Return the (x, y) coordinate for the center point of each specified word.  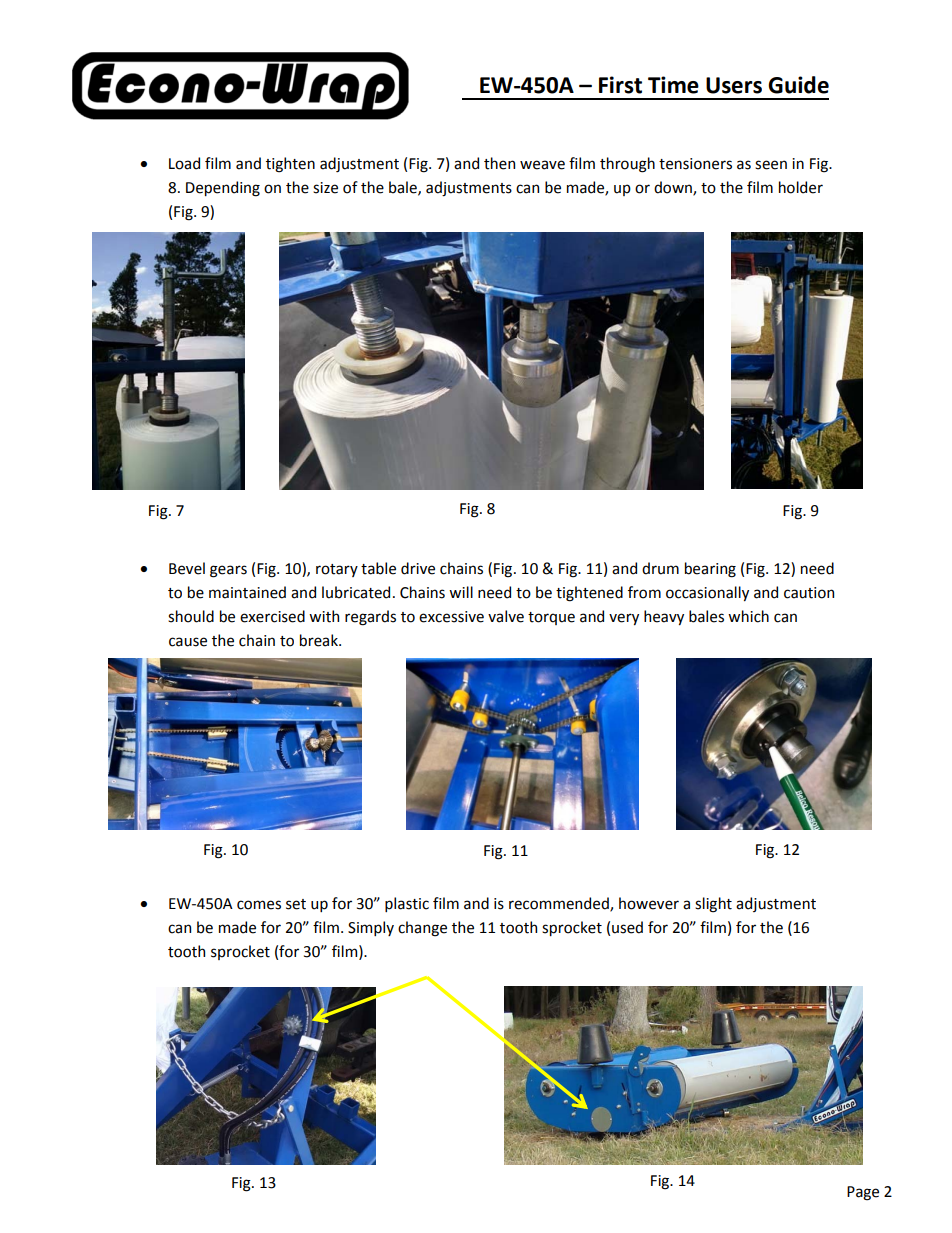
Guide (798, 85)
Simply (371, 928)
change (422, 929)
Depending (223, 189)
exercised (272, 616)
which (748, 616)
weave (542, 165)
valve (506, 616)
